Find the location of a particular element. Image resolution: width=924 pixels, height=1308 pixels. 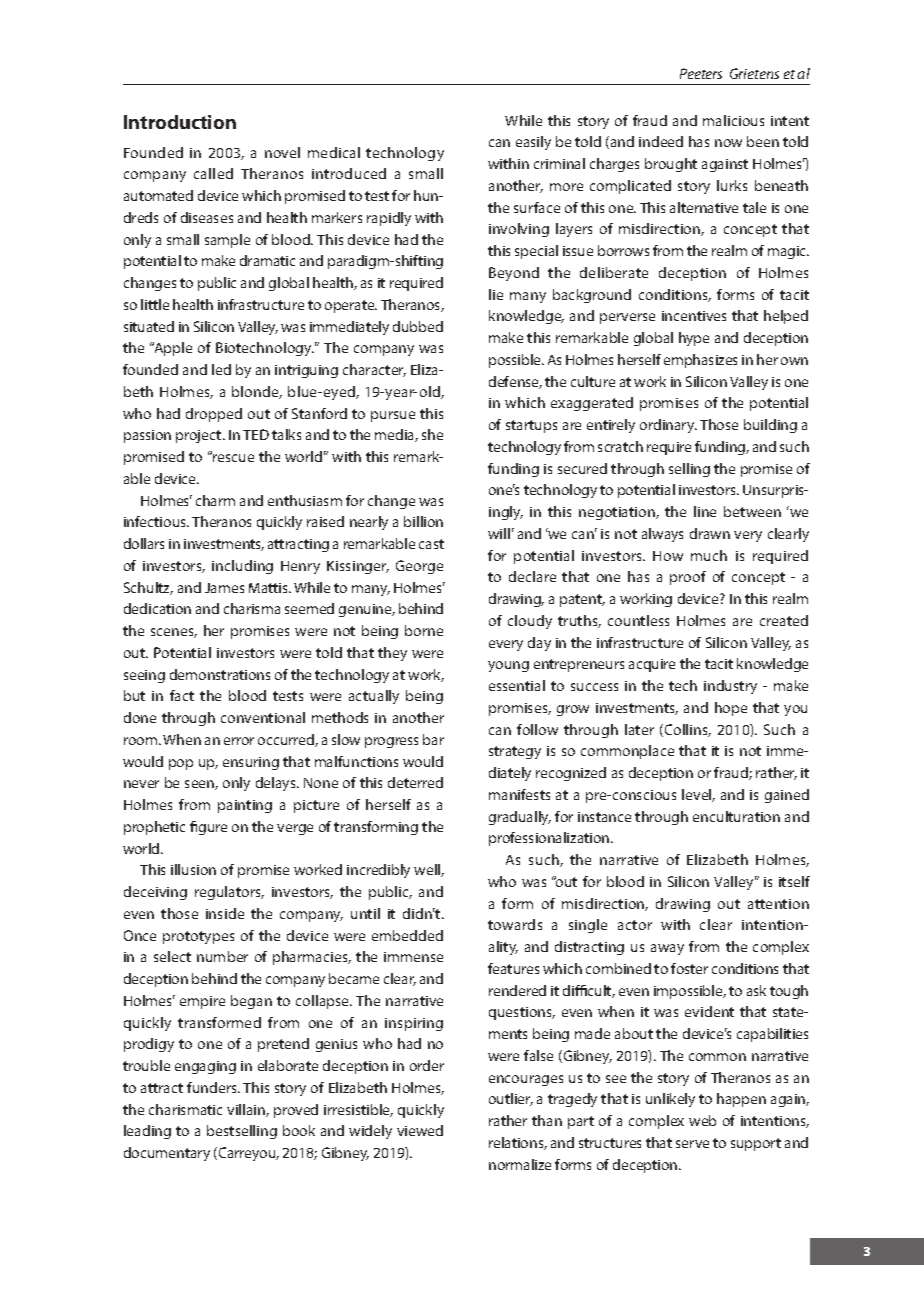

malicious is located at coordinates (733, 120).
